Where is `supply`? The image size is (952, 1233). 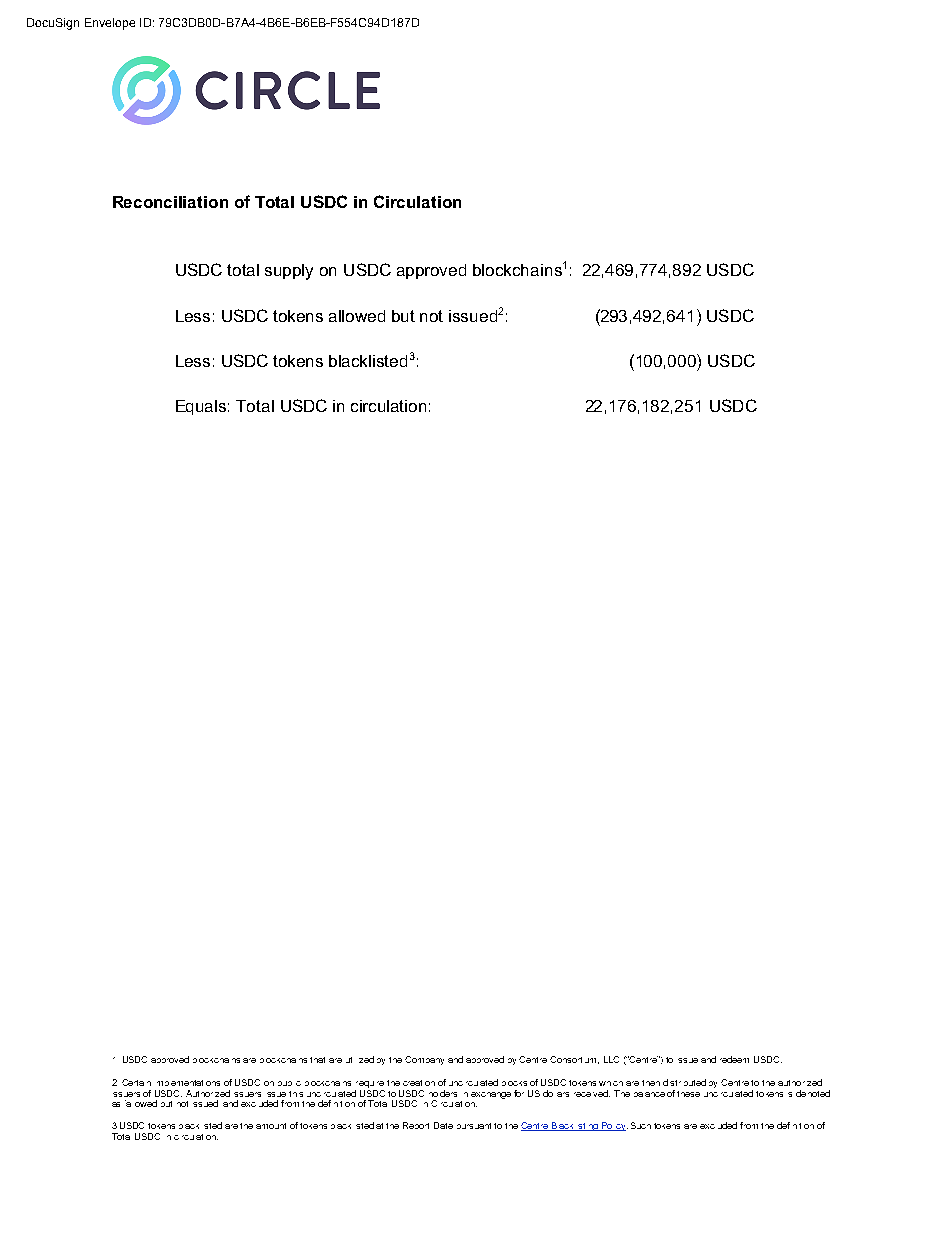
supply is located at coordinates (289, 272).
